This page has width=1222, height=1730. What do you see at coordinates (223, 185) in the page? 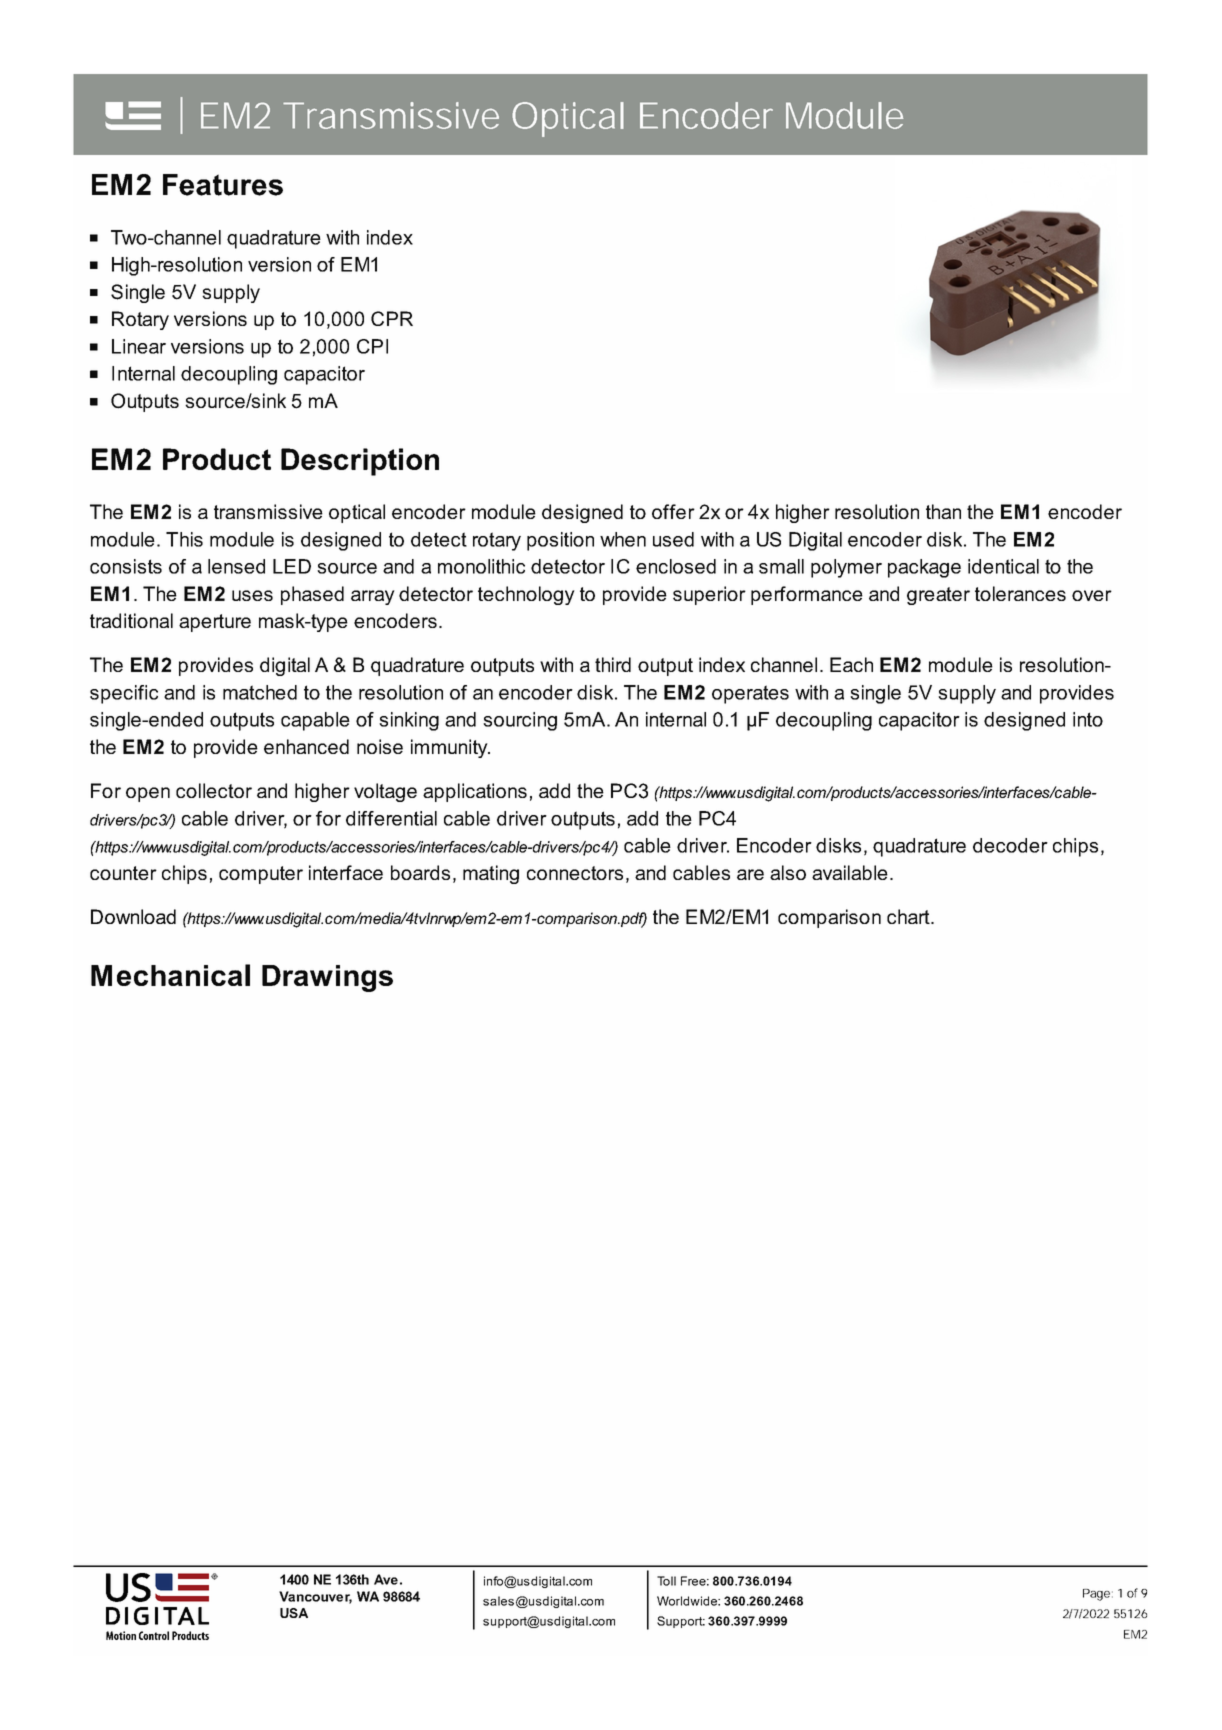
I see `Features` at bounding box center [223, 185].
